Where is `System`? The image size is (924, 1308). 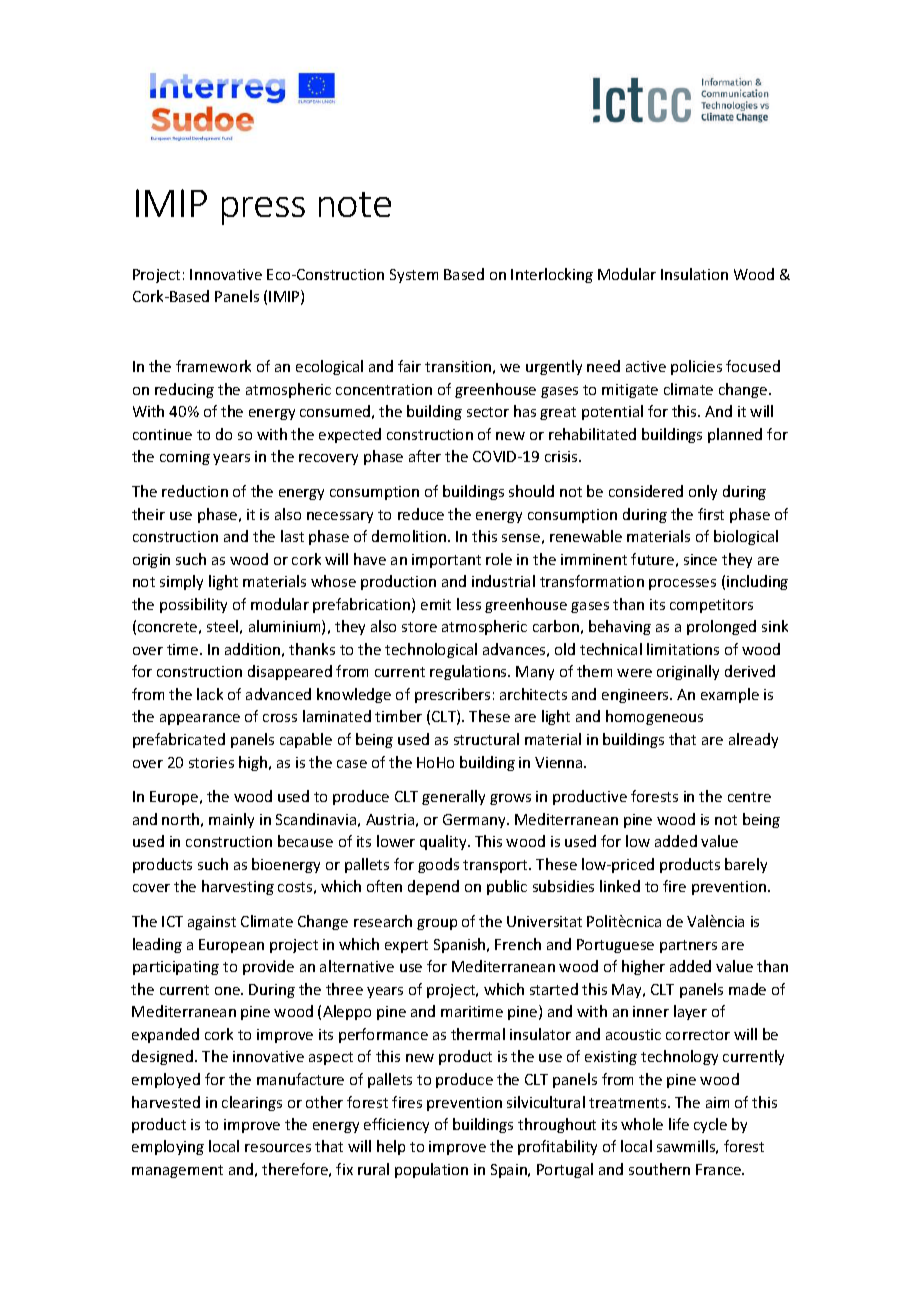
System is located at coordinates (414, 276).
